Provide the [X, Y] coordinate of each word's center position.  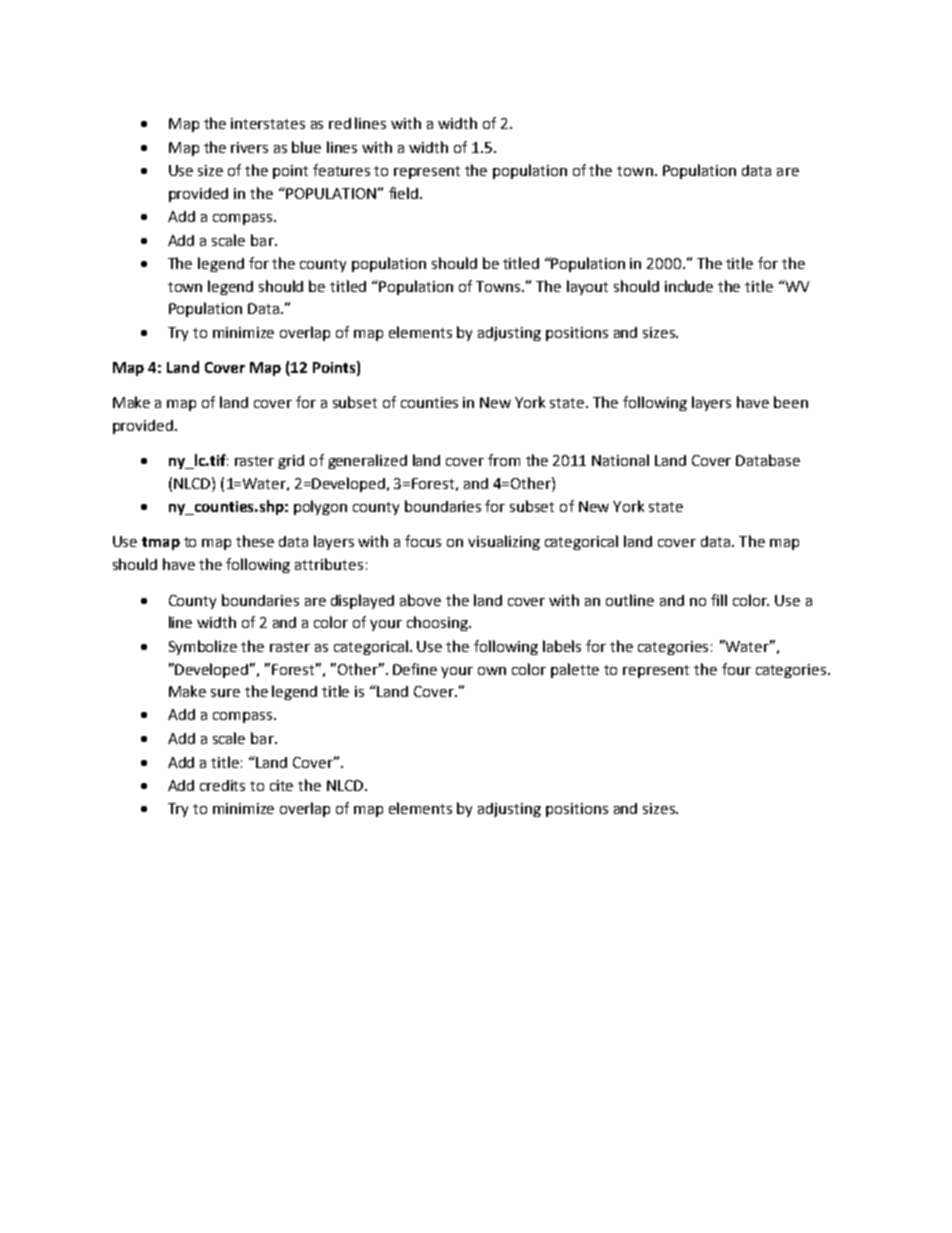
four [736, 669]
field [403, 193]
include [689, 286]
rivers [249, 147]
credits [222, 785]
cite [281, 785]
